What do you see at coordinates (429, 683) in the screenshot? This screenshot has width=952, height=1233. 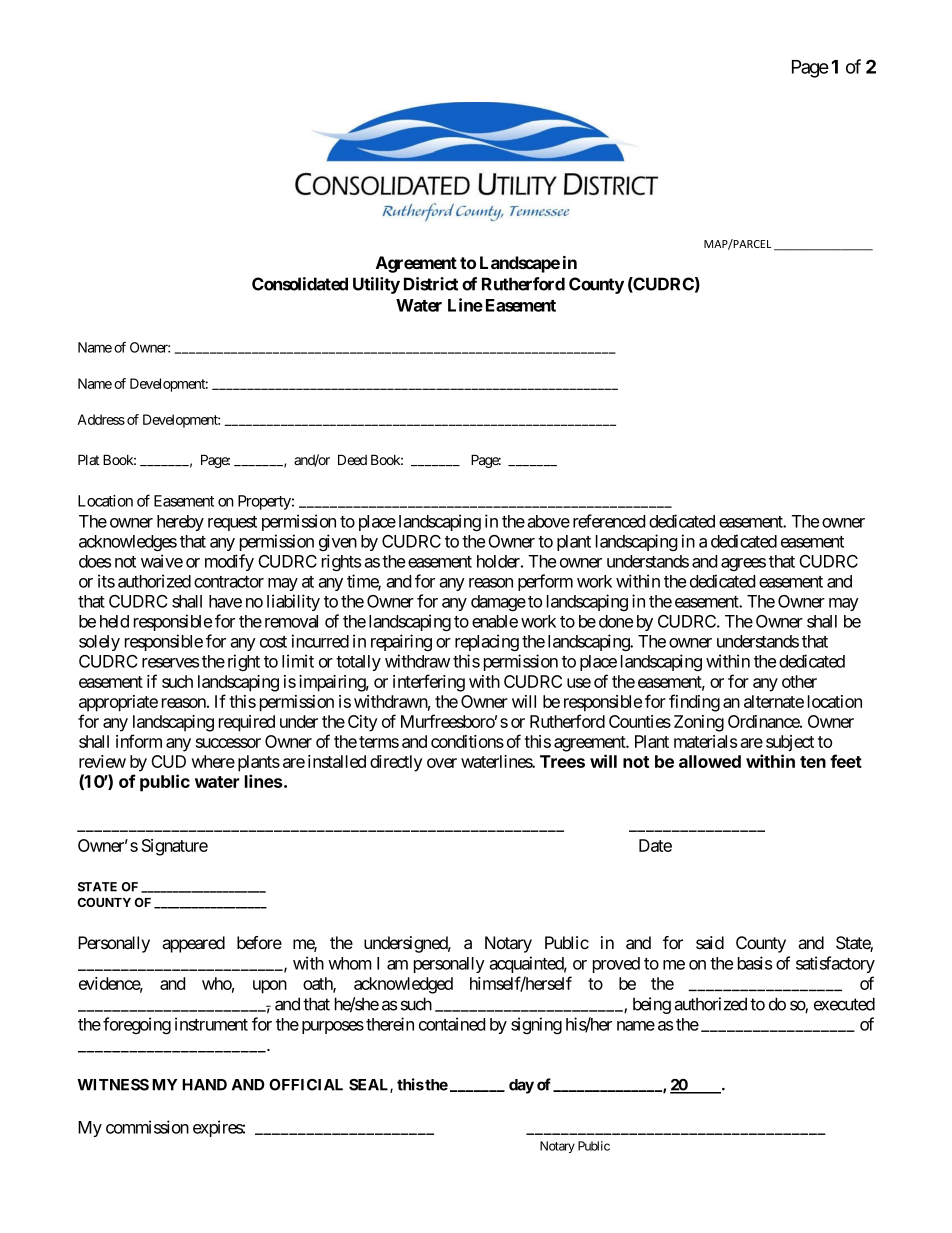 I see `interfering` at bounding box center [429, 683].
